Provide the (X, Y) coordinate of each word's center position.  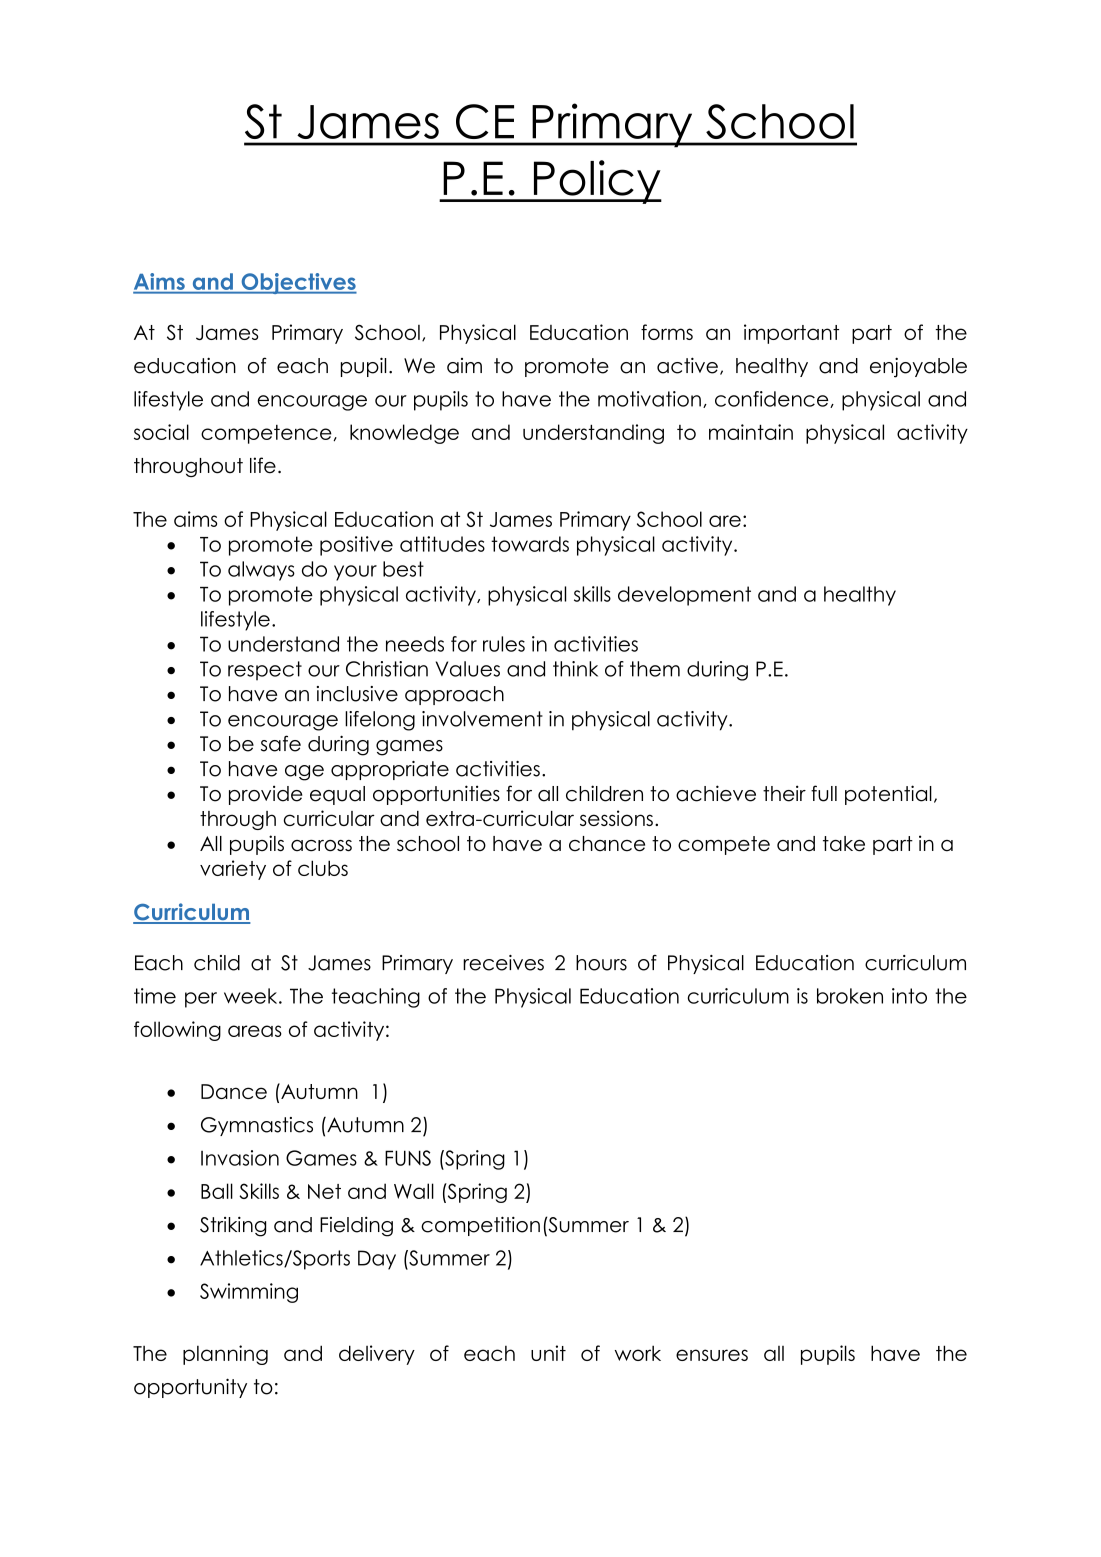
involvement (482, 719)
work (638, 1353)
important (791, 334)
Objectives (298, 283)
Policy (596, 182)
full (824, 793)
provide (265, 795)
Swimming (249, 1293)
